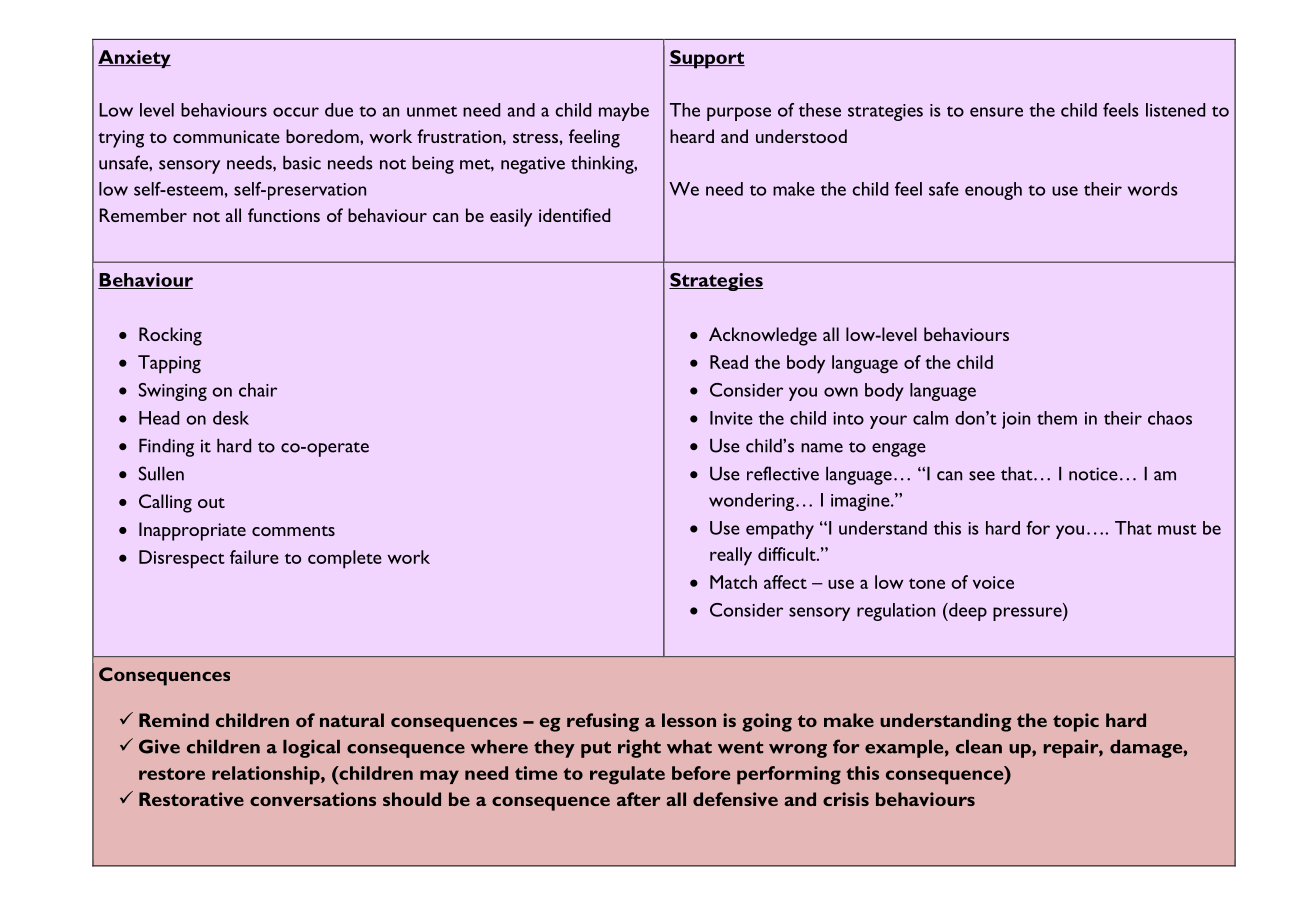 The image size is (1308, 924). Describe the element at coordinates (731, 556) in the screenshot. I see `really` at that location.
